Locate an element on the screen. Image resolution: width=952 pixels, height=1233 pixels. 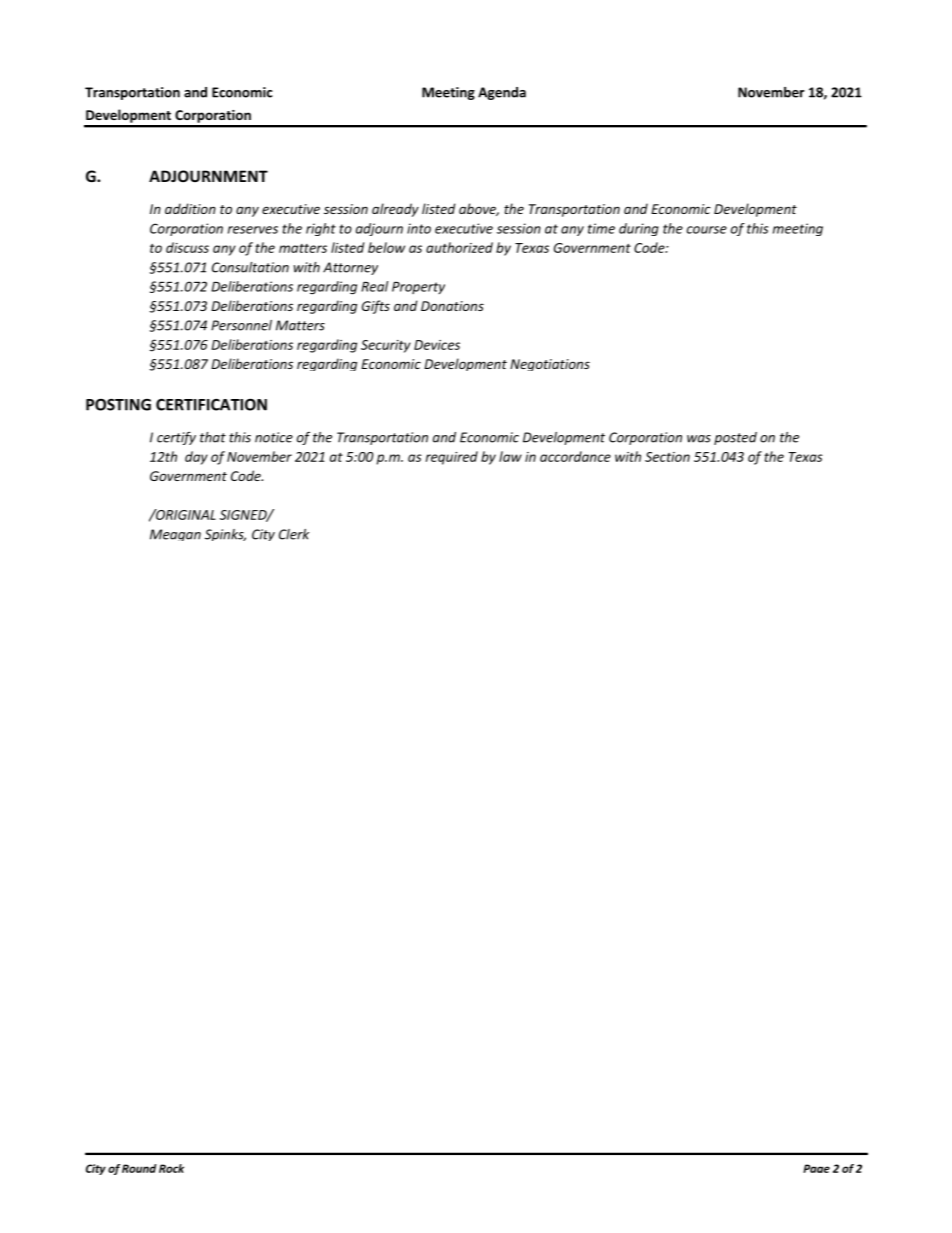
Agenda is located at coordinates (502, 93).
